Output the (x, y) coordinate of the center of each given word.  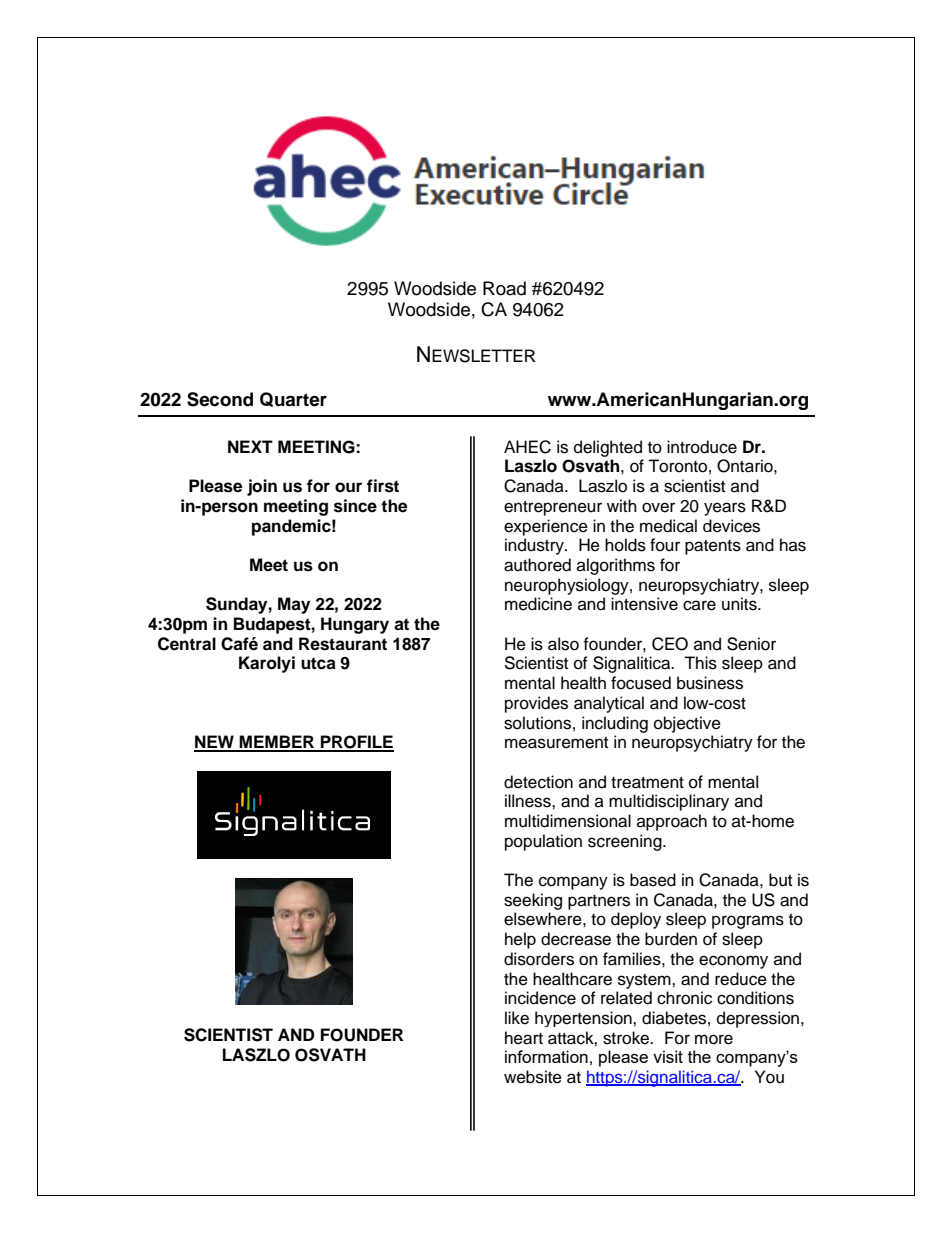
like (517, 1018)
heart (524, 1038)
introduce (702, 447)
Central (187, 644)
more (714, 1039)
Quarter (293, 399)
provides (536, 704)
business (710, 683)
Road (504, 288)
